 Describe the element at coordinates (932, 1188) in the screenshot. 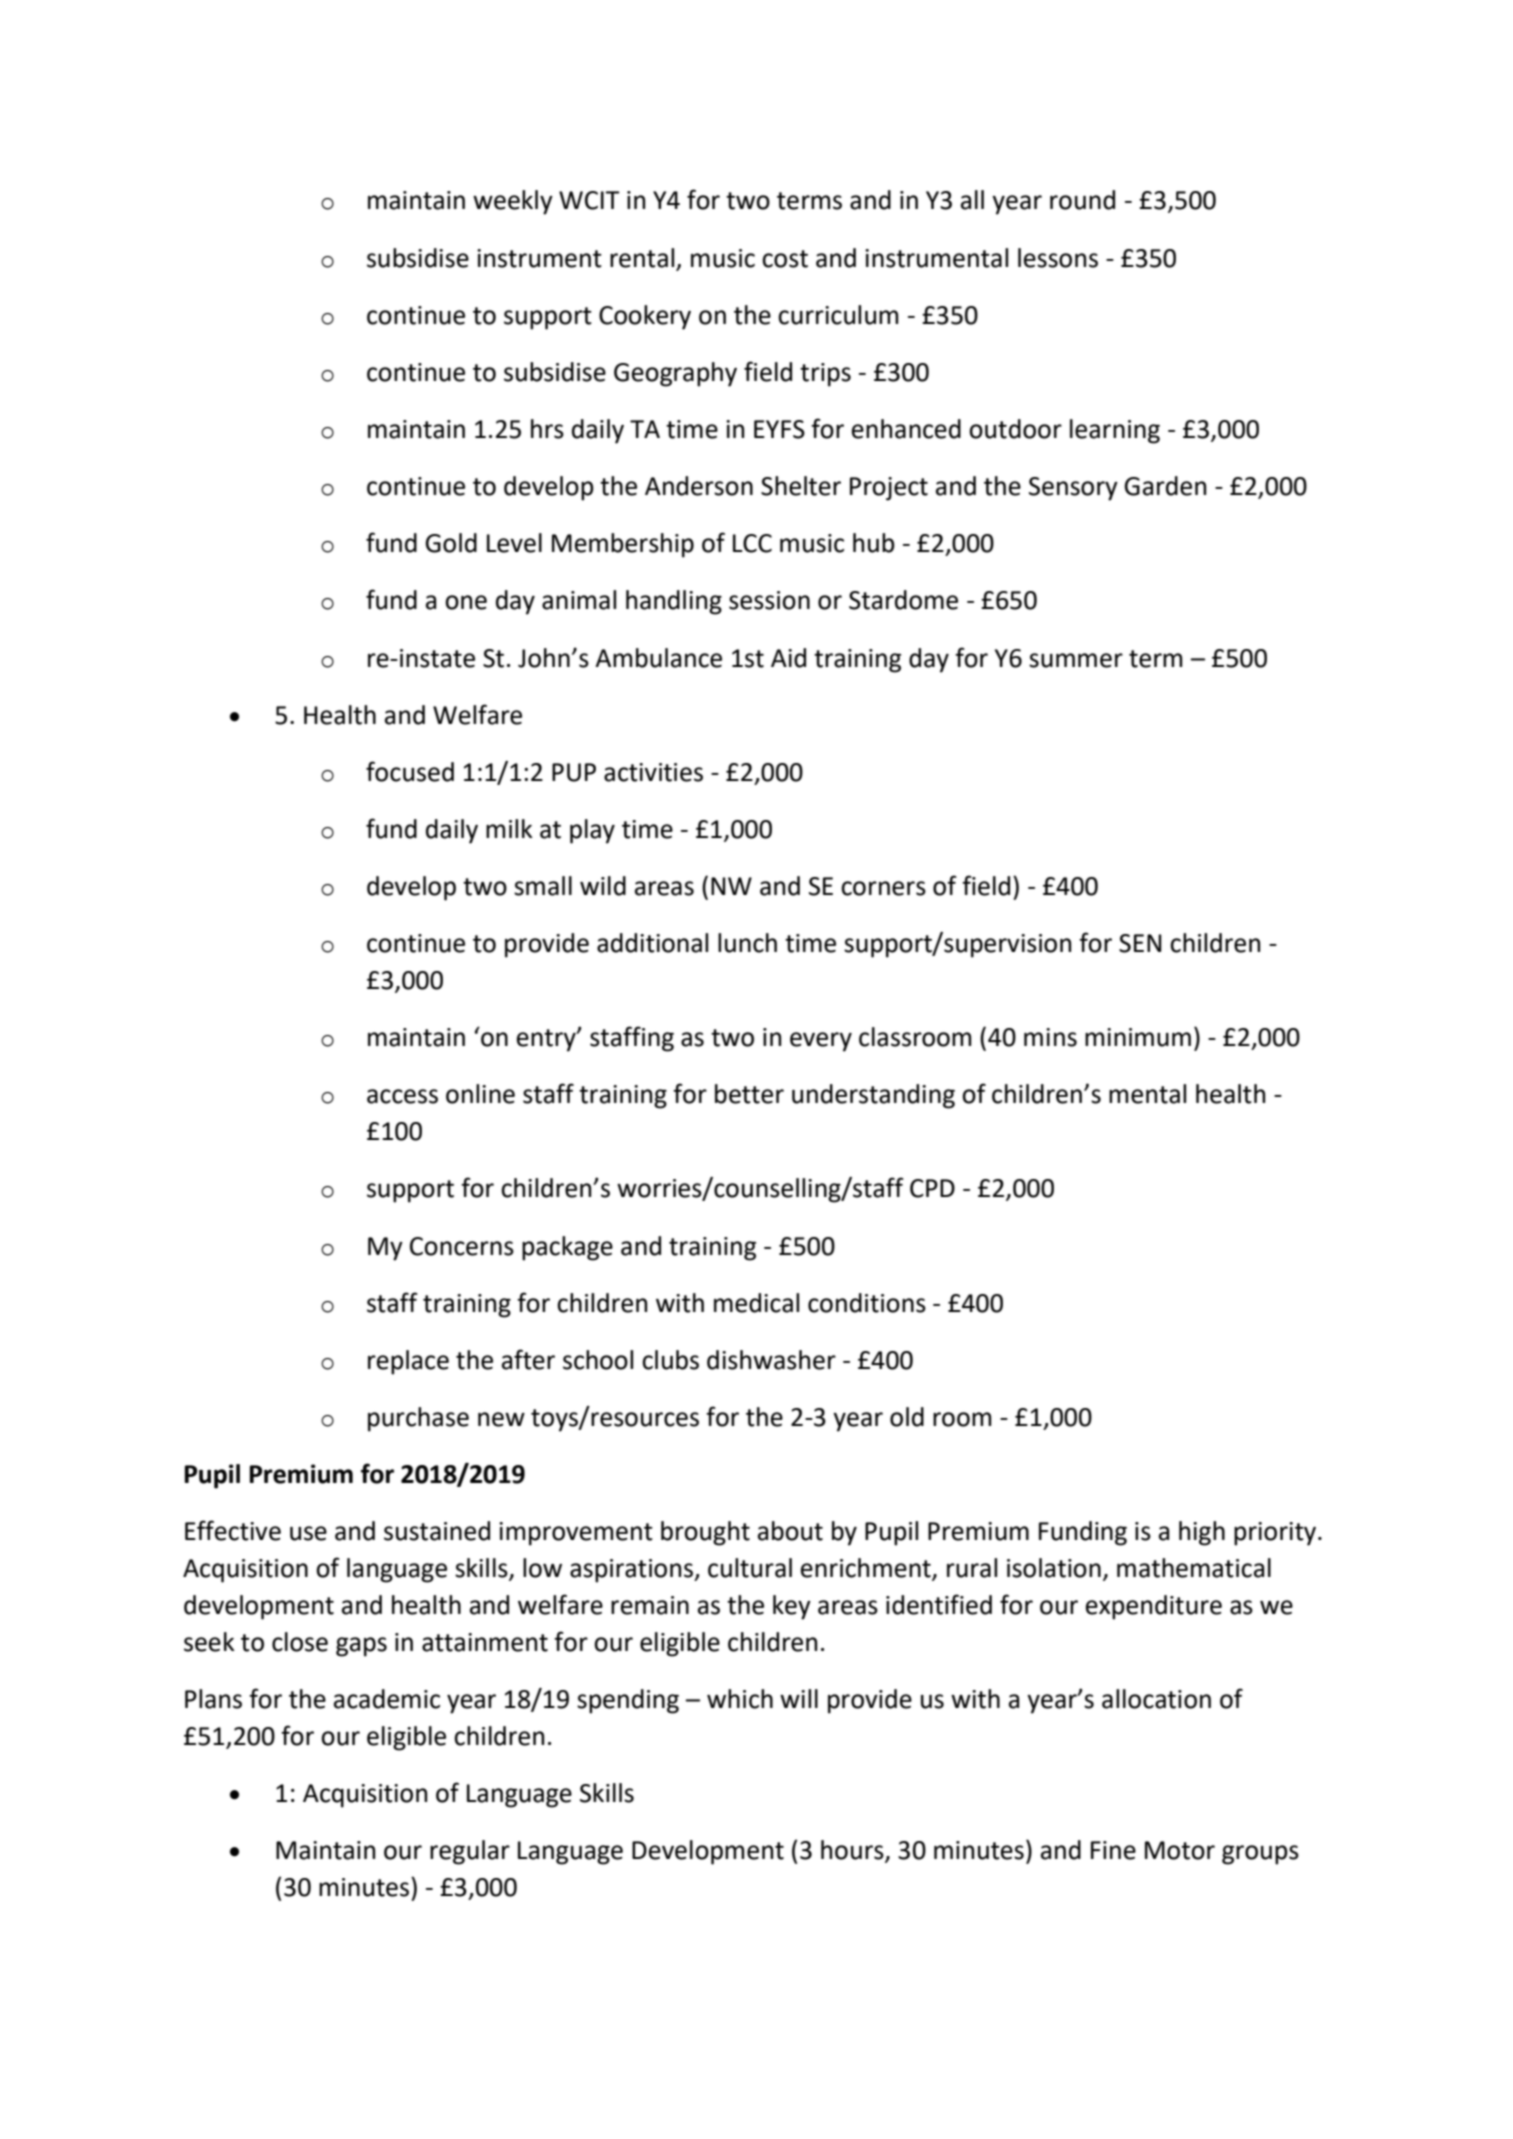

I see `CPD` at that location.
